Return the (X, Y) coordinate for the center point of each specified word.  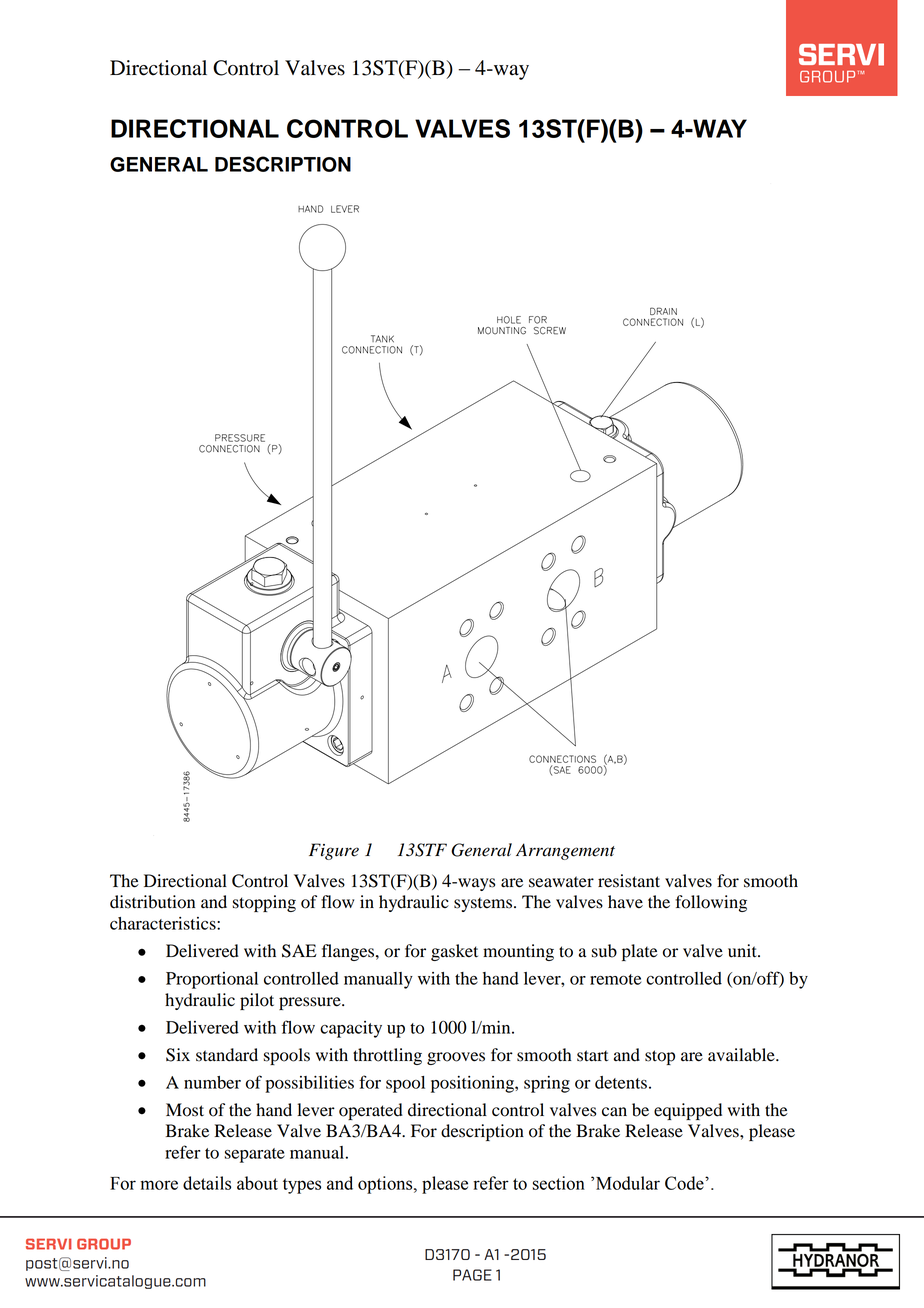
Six (178, 1055)
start (592, 1056)
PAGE (472, 1275)
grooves (456, 1058)
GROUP (104, 1244)
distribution (152, 902)
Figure (334, 851)
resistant (629, 881)
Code (685, 1183)
